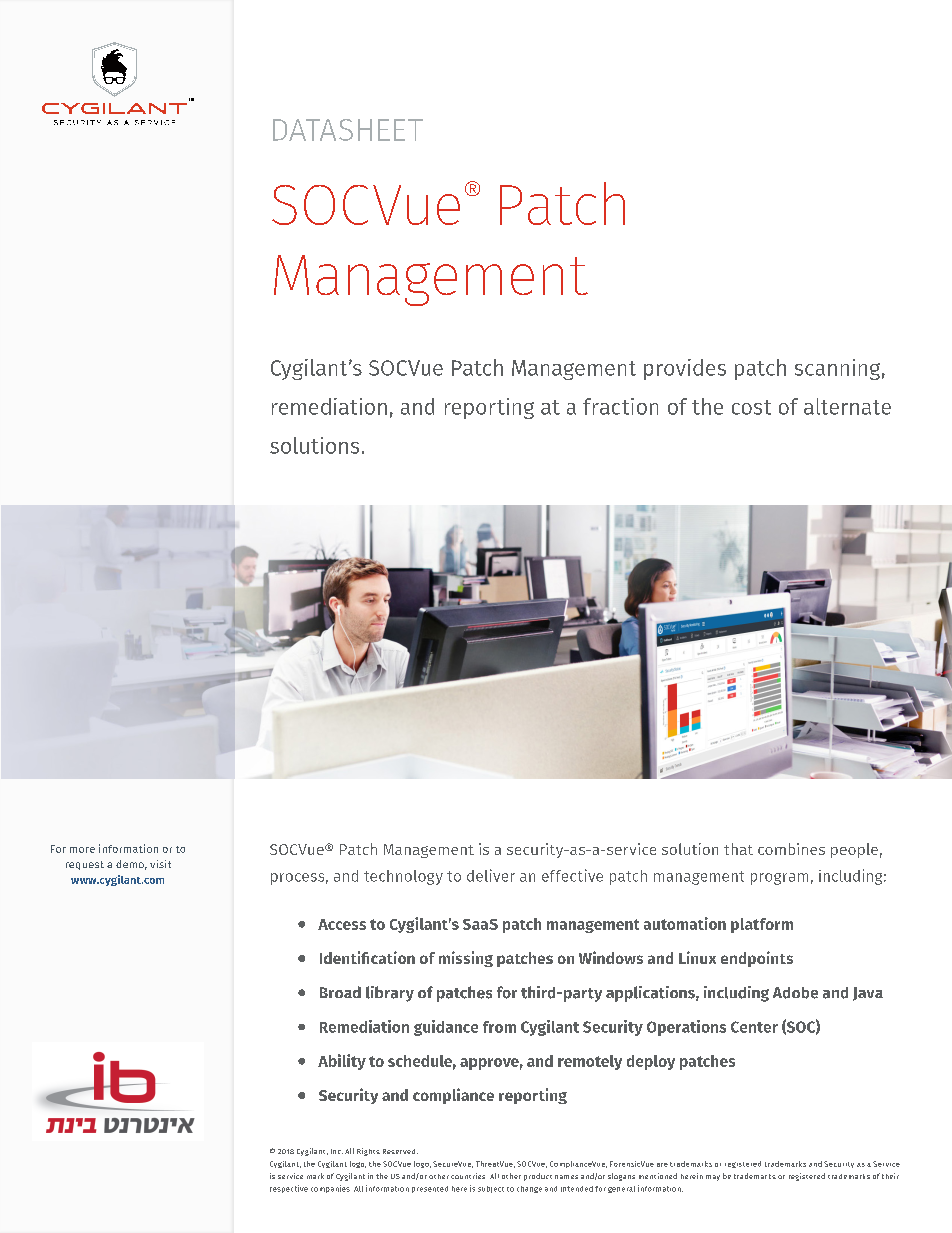  Describe the element at coordinates (713, 1178) in the screenshot. I see `may` at that location.
